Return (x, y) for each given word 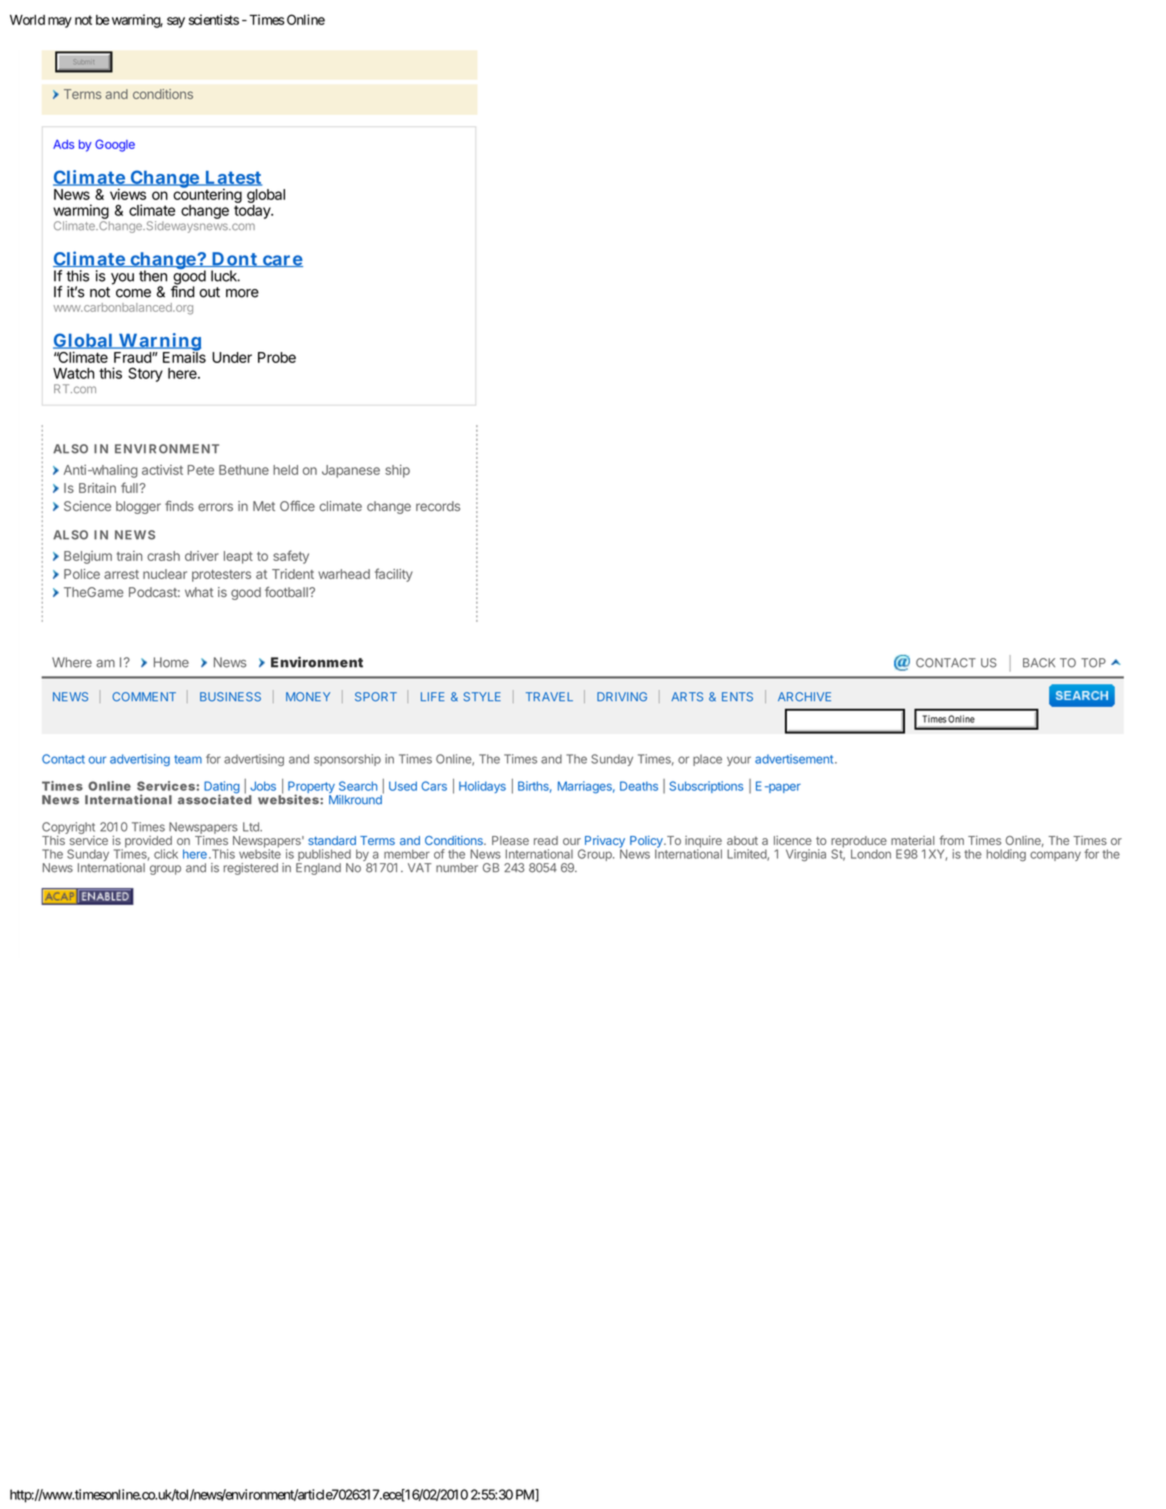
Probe (277, 357)
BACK (1039, 663)
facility (394, 575)
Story (145, 374)
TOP (1093, 663)
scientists (214, 19)
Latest (232, 178)
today (253, 212)
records (438, 506)
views (128, 194)
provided (149, 843)
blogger (138, 507)
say (176, 22)
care (282, 261)
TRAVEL (549, 696)
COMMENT (144, 697)
